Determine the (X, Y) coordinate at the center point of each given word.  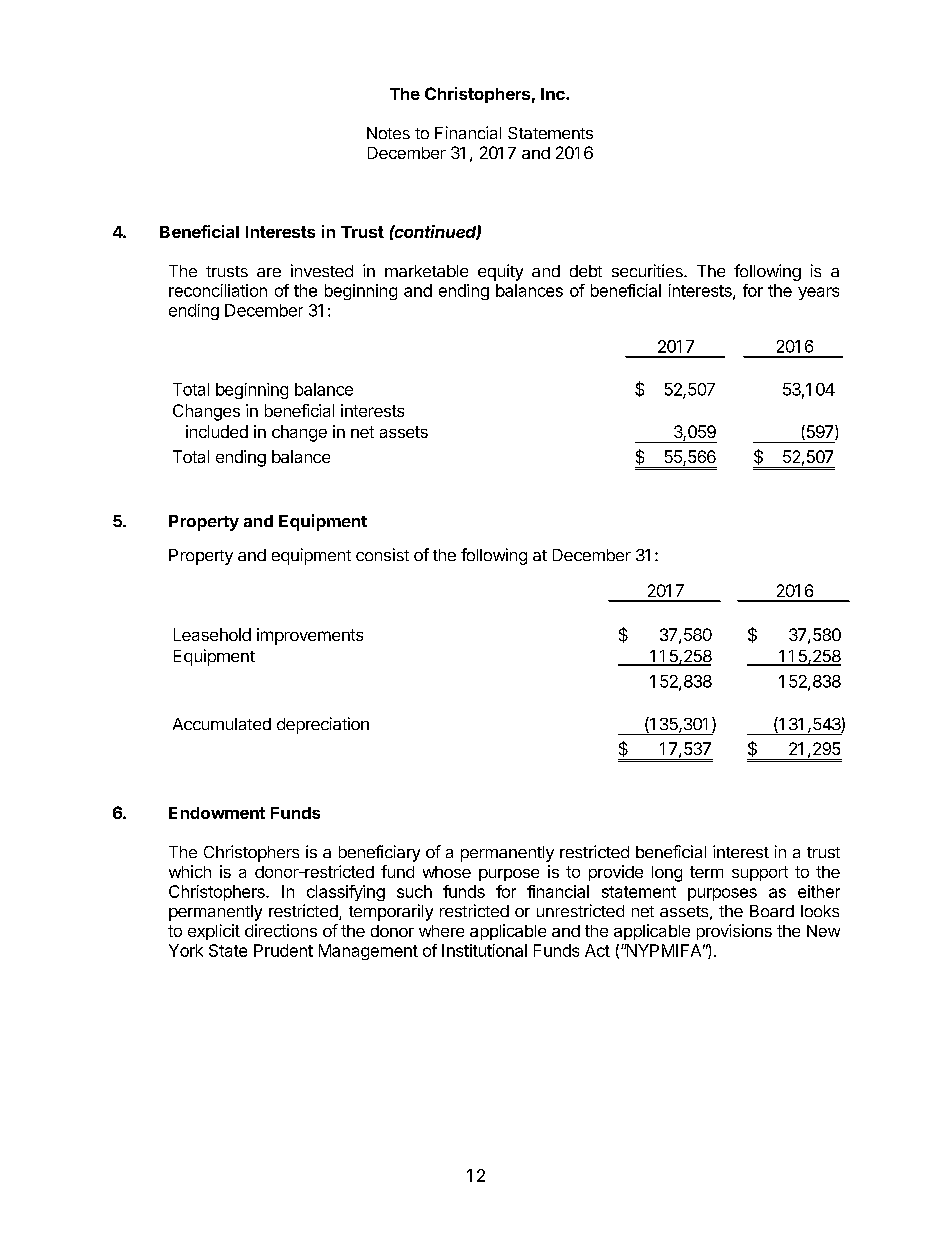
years (818, 293)
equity (500, 272)
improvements (310, 636)
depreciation (323, 725)
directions (281, 930)
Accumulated (222, 724)
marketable (426, 271)
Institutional (484, 950)
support (760, 873)
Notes (388, 133)
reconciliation (218, 290)
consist (382, 554)
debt (586, 271)
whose (447, 872)
